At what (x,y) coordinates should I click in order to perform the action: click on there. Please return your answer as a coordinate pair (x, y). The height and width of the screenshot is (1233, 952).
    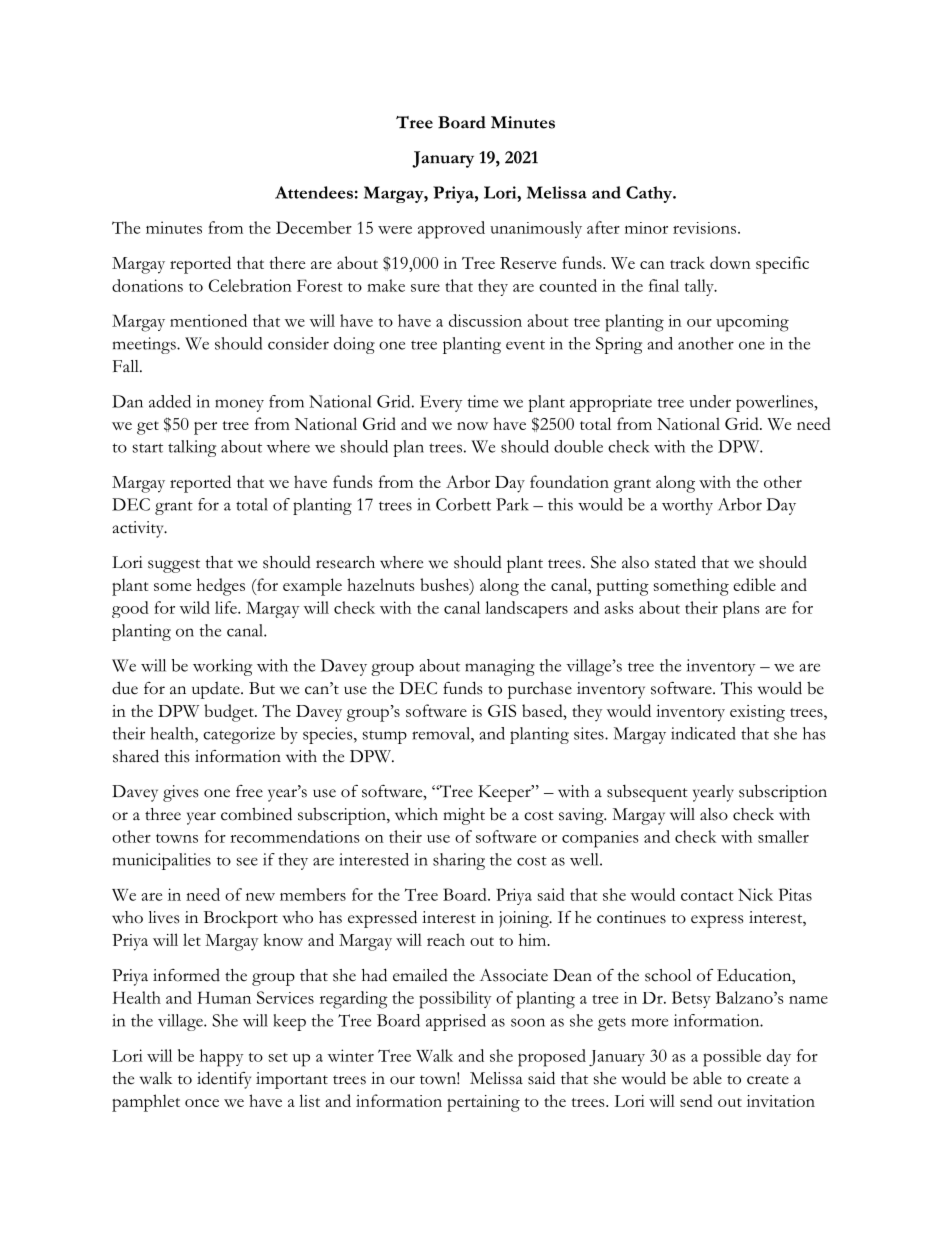
    Looking at the image, I should click on (287, 262).
